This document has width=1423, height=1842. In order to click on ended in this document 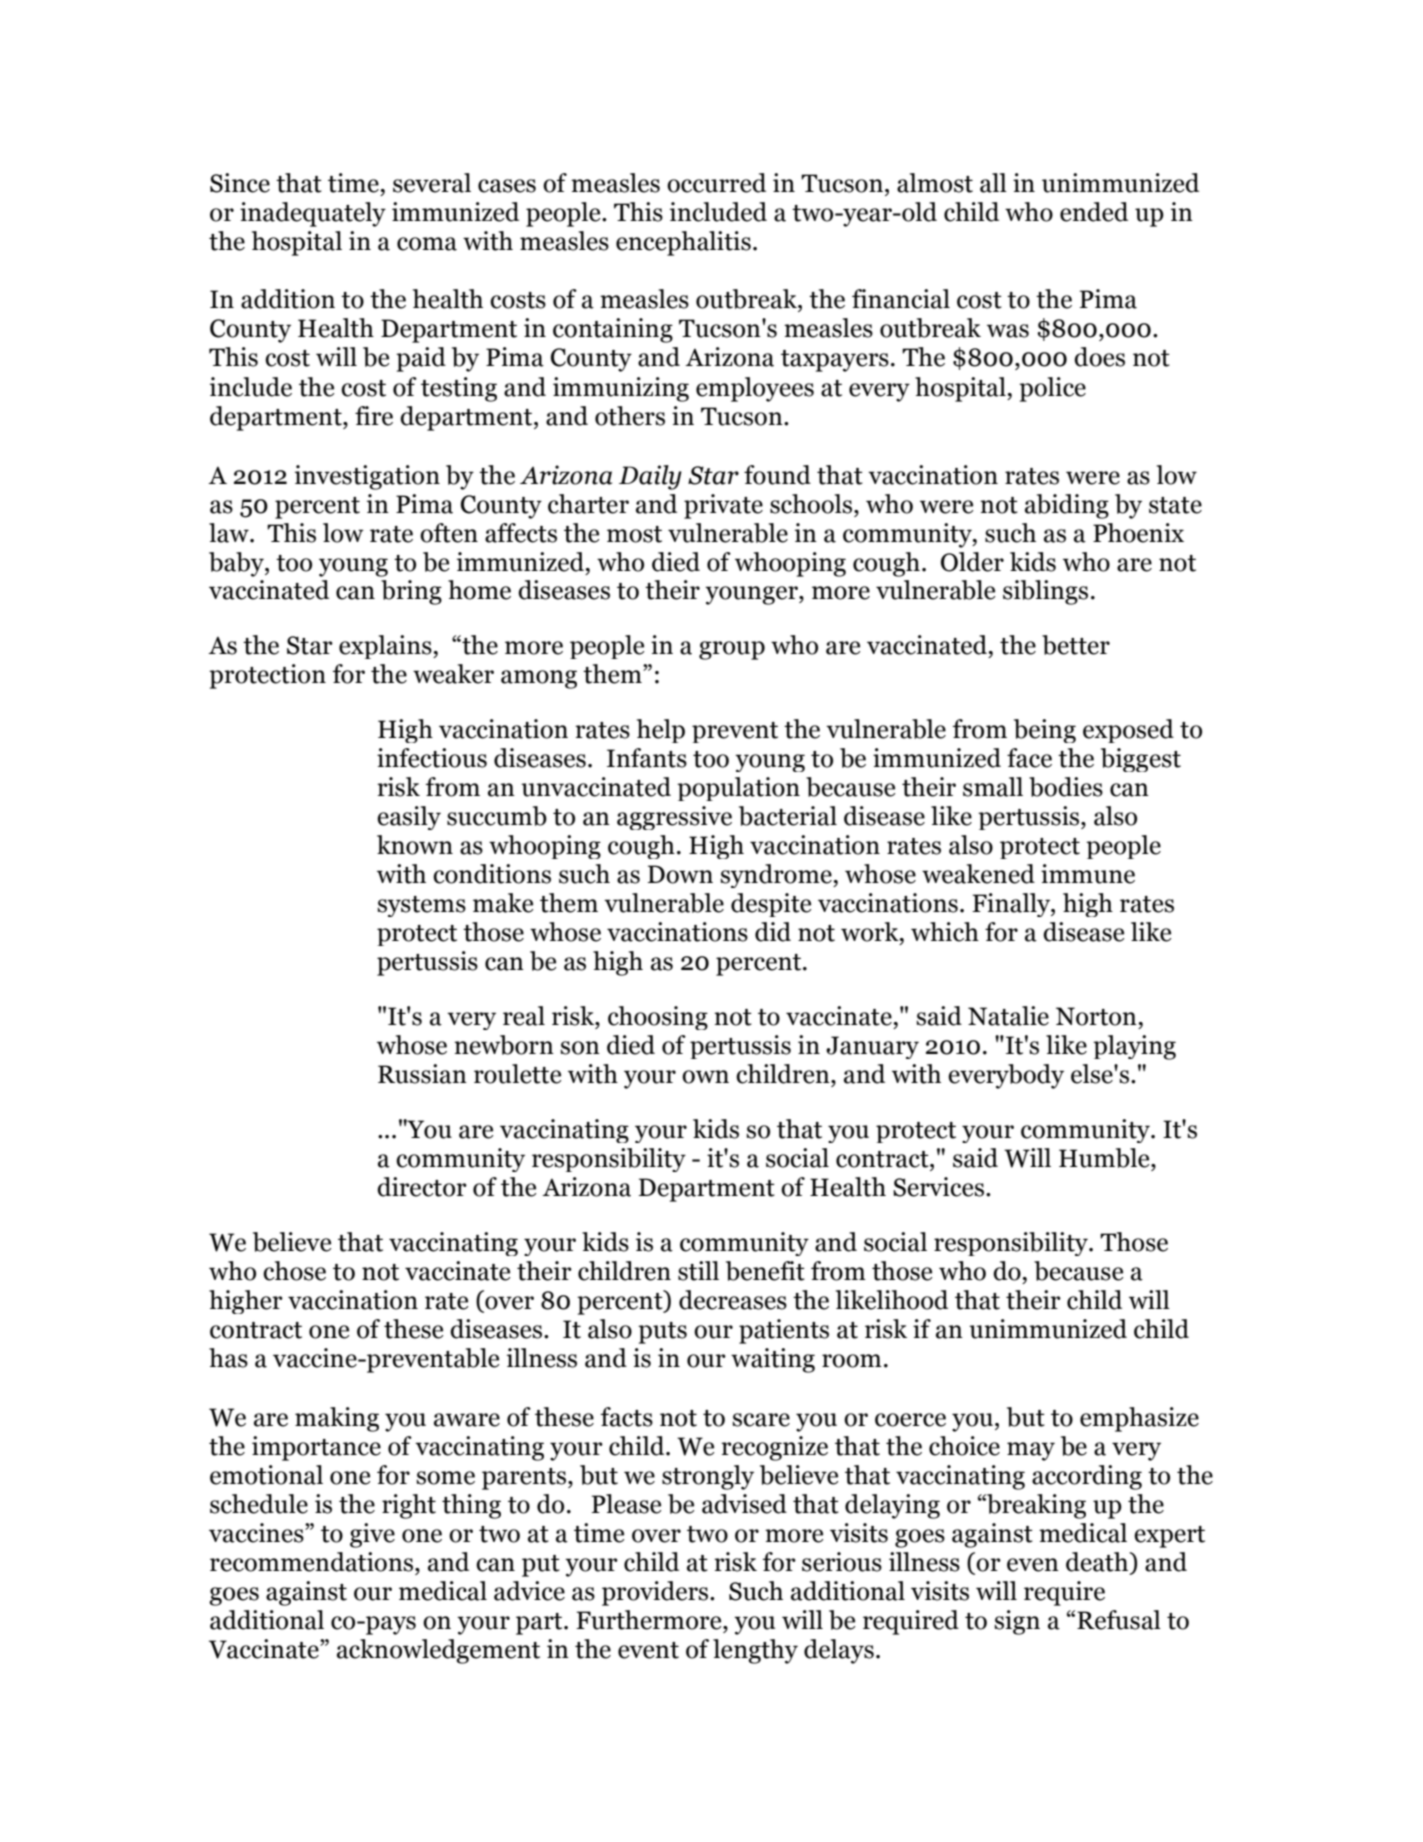, I will do `click(1094, 212)`.
